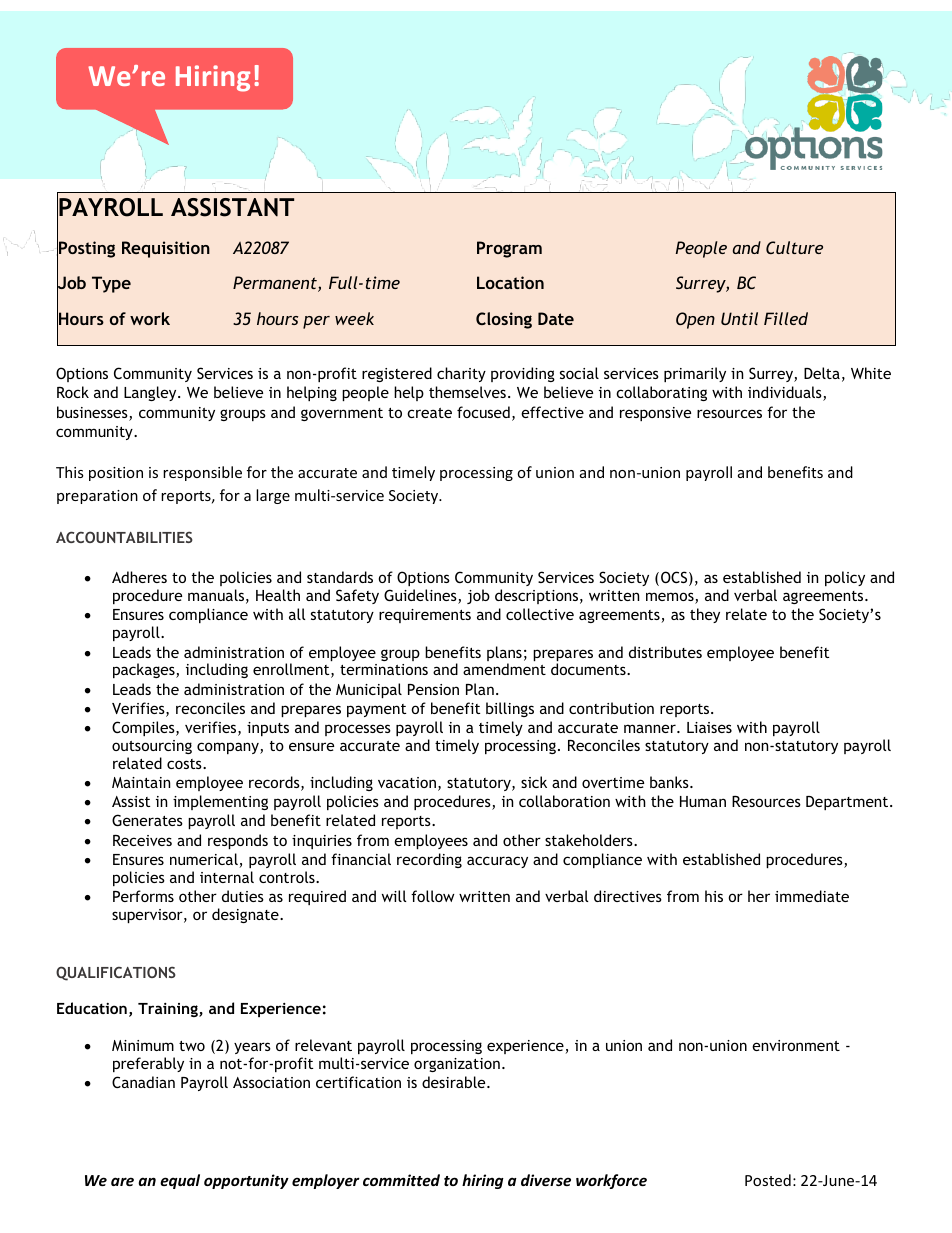 The height and width of the screenshot is (1233, 952). Describe the element at coordinates (510, 709) in the screenshot. I see `billings` at that location.
